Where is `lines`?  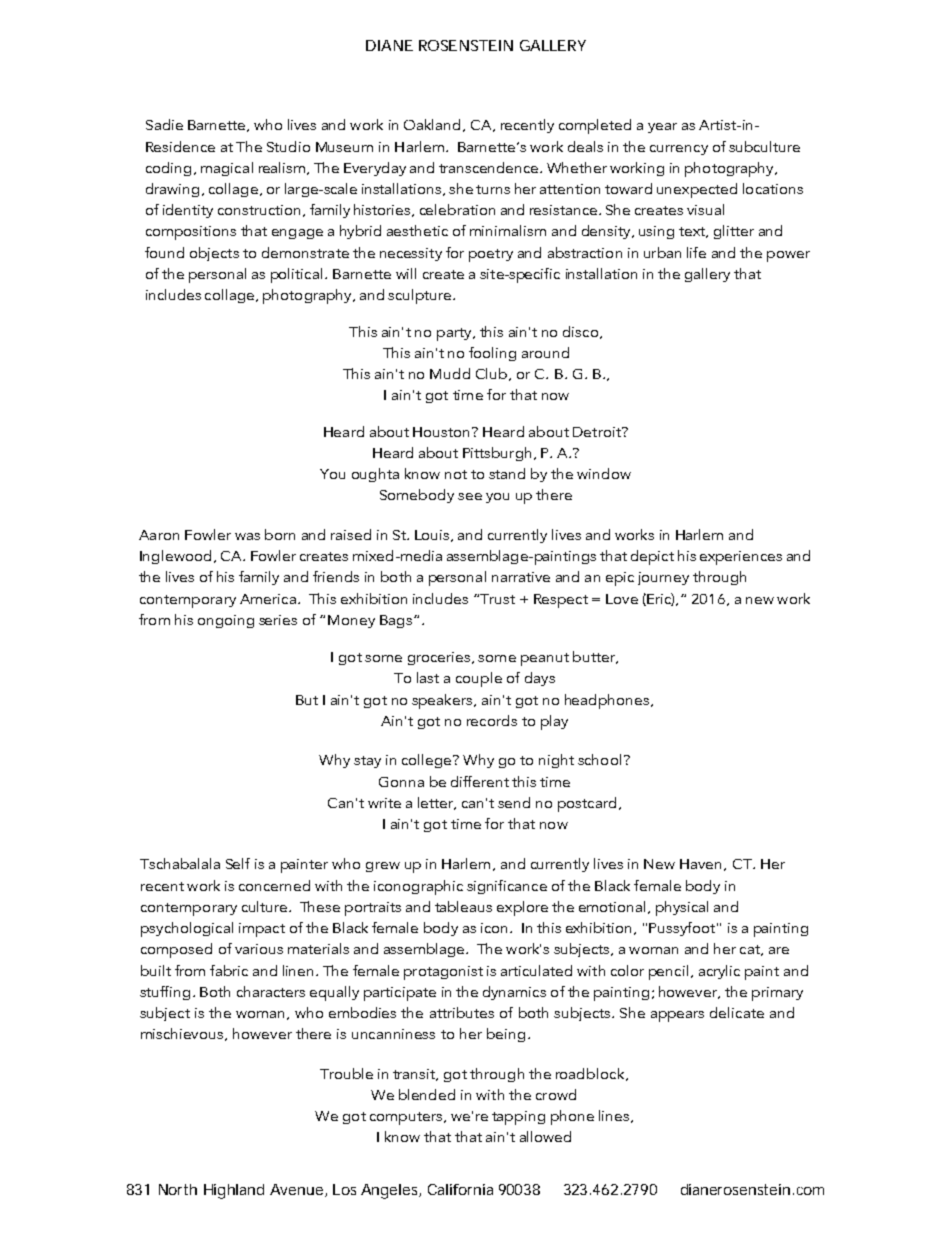
lines is located at coordinates (615, 1116).
